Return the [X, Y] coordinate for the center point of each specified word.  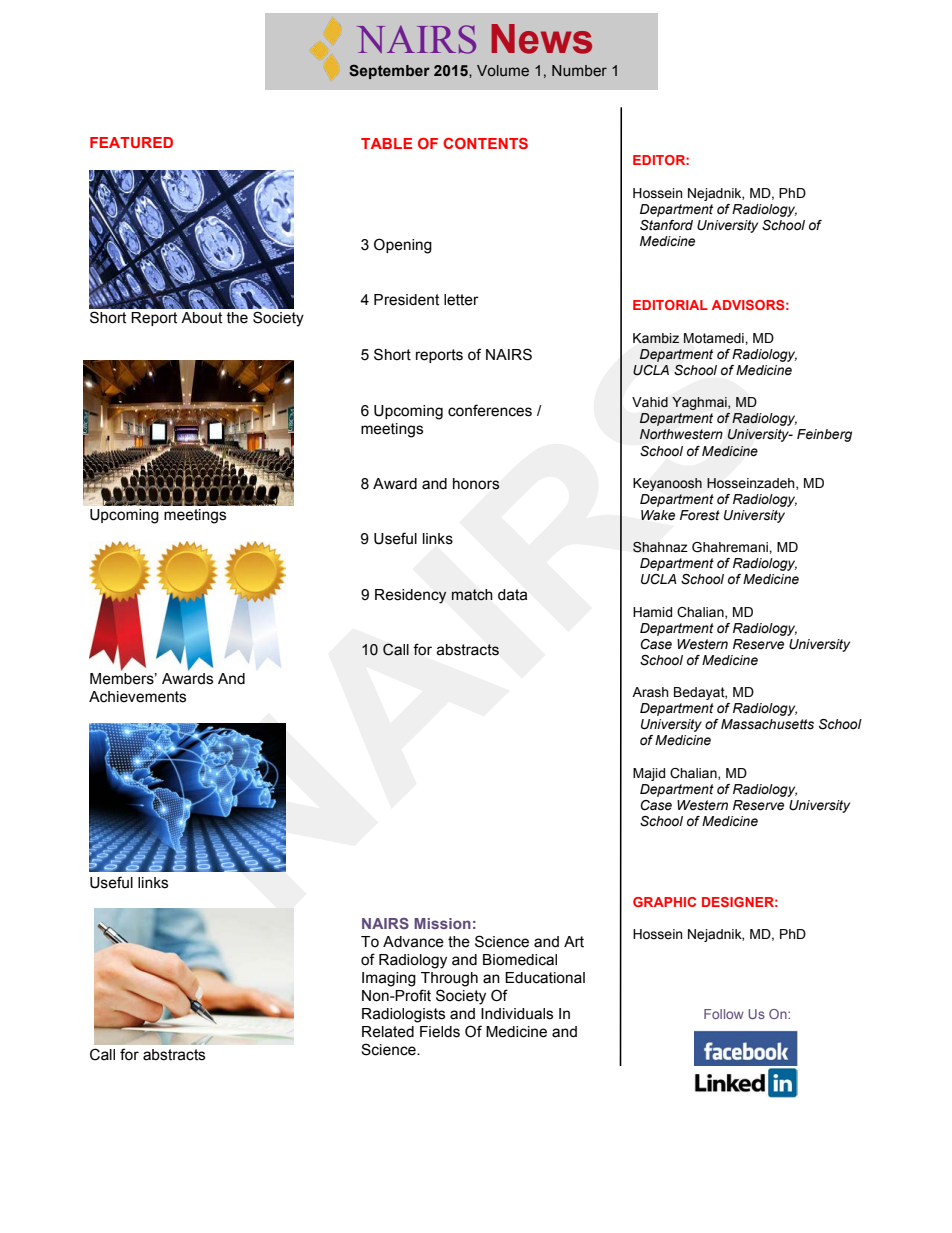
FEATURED [131, 142]
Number [579, 71]
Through [449, 979]
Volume [503, 71]
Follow [724, 1014]
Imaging [389, 979]
